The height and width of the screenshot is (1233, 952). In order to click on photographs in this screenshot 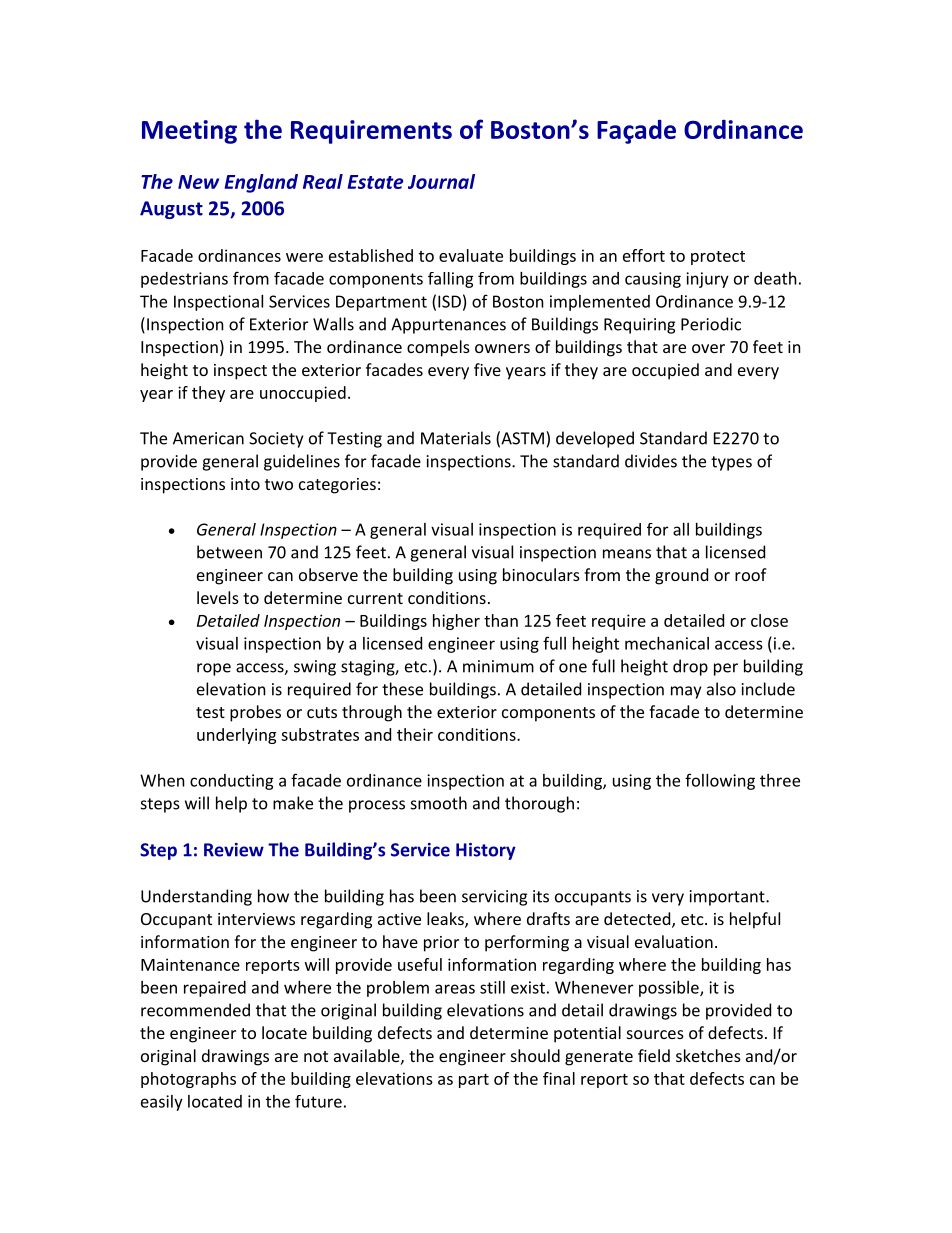, I will do `click(188, 1080)`.
